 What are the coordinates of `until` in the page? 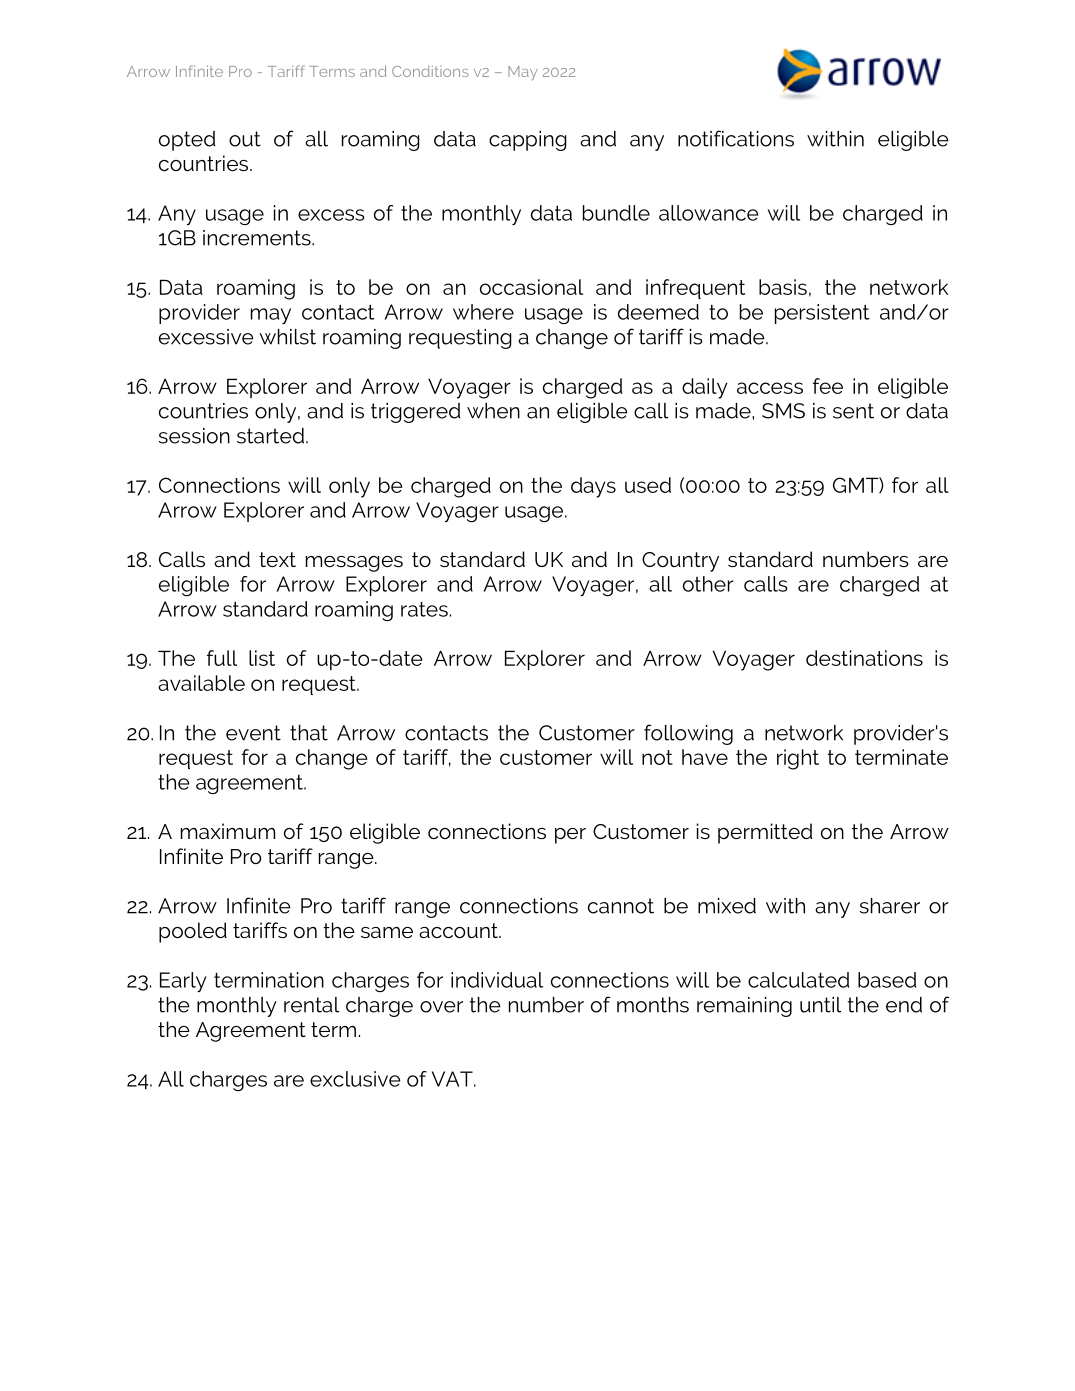 It's located at (820, 1005).
